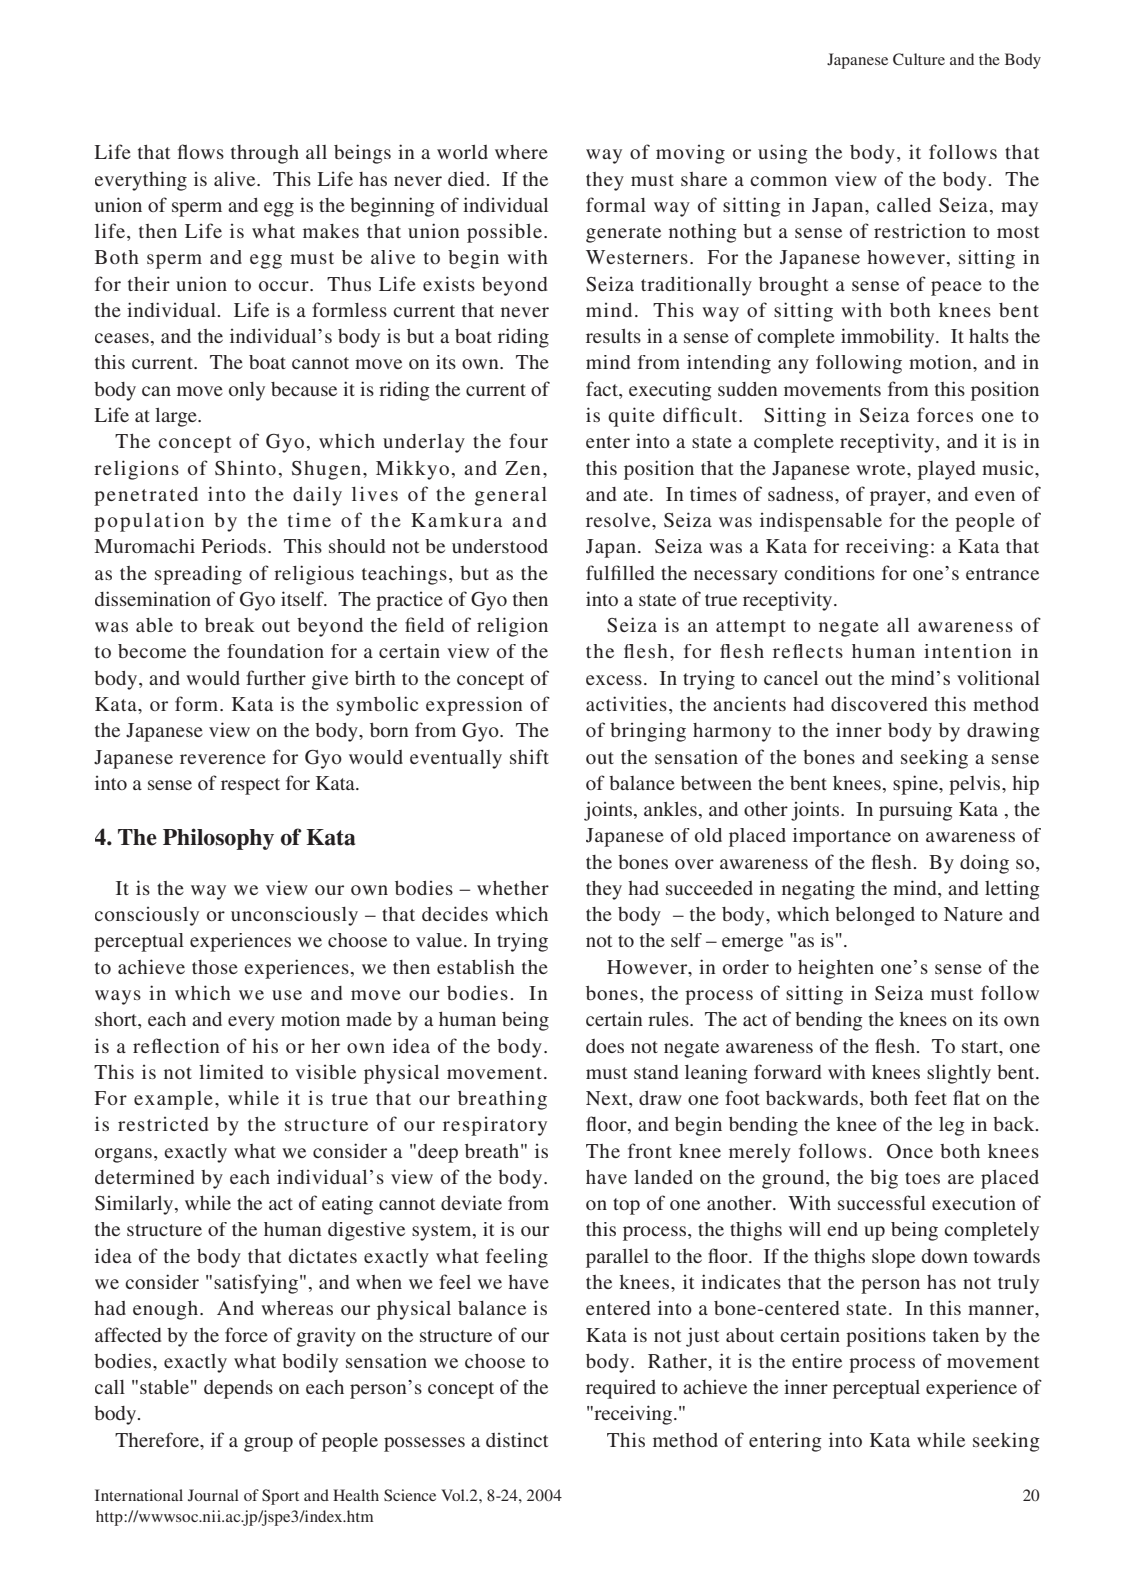 The width and height of the document is (1135, 1592). Describe the element at coordinates (623, 234) in the document. I see `generate` at that location.
